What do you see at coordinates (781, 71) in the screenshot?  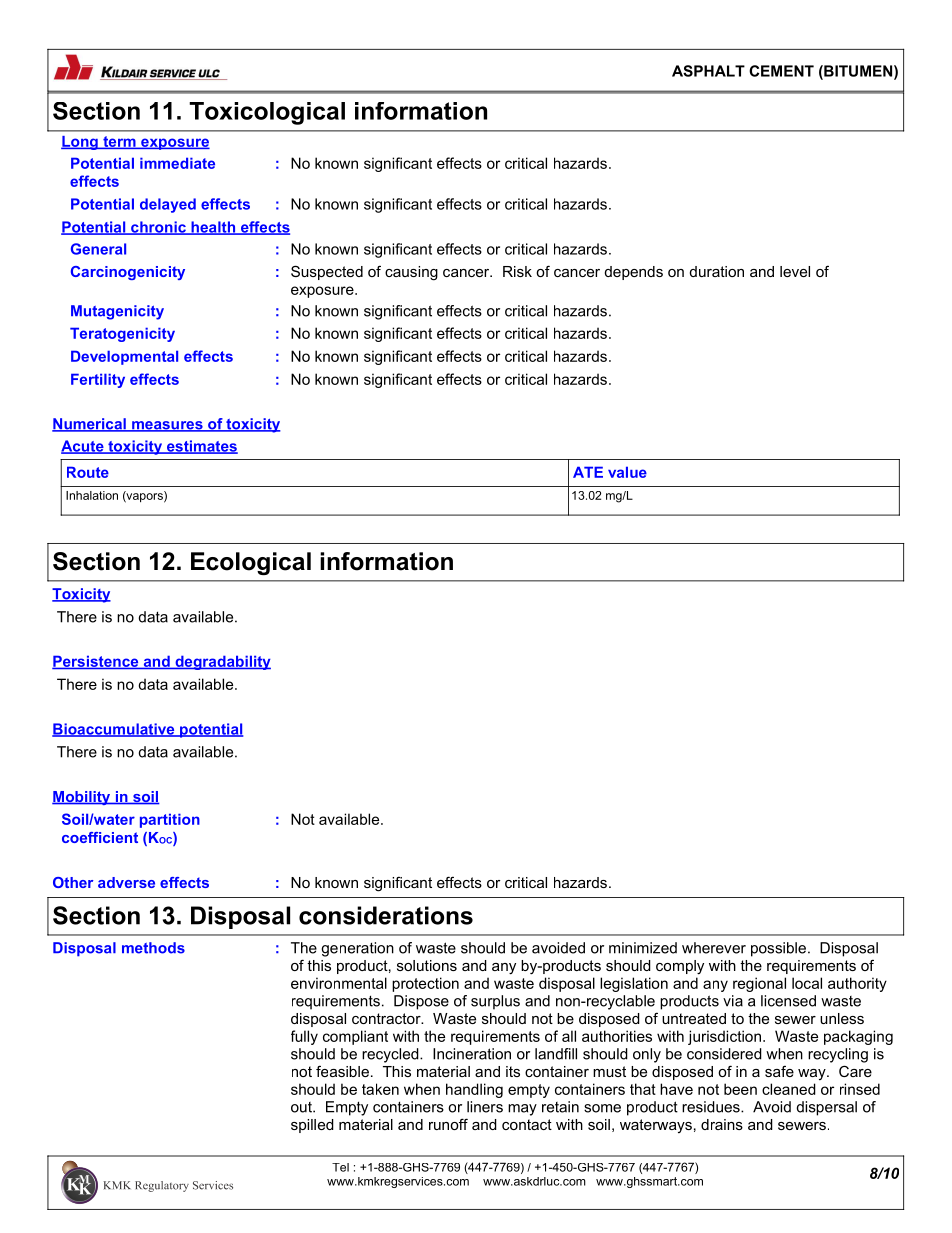 I see `CEMENT` at bounding box center [781, 71].
